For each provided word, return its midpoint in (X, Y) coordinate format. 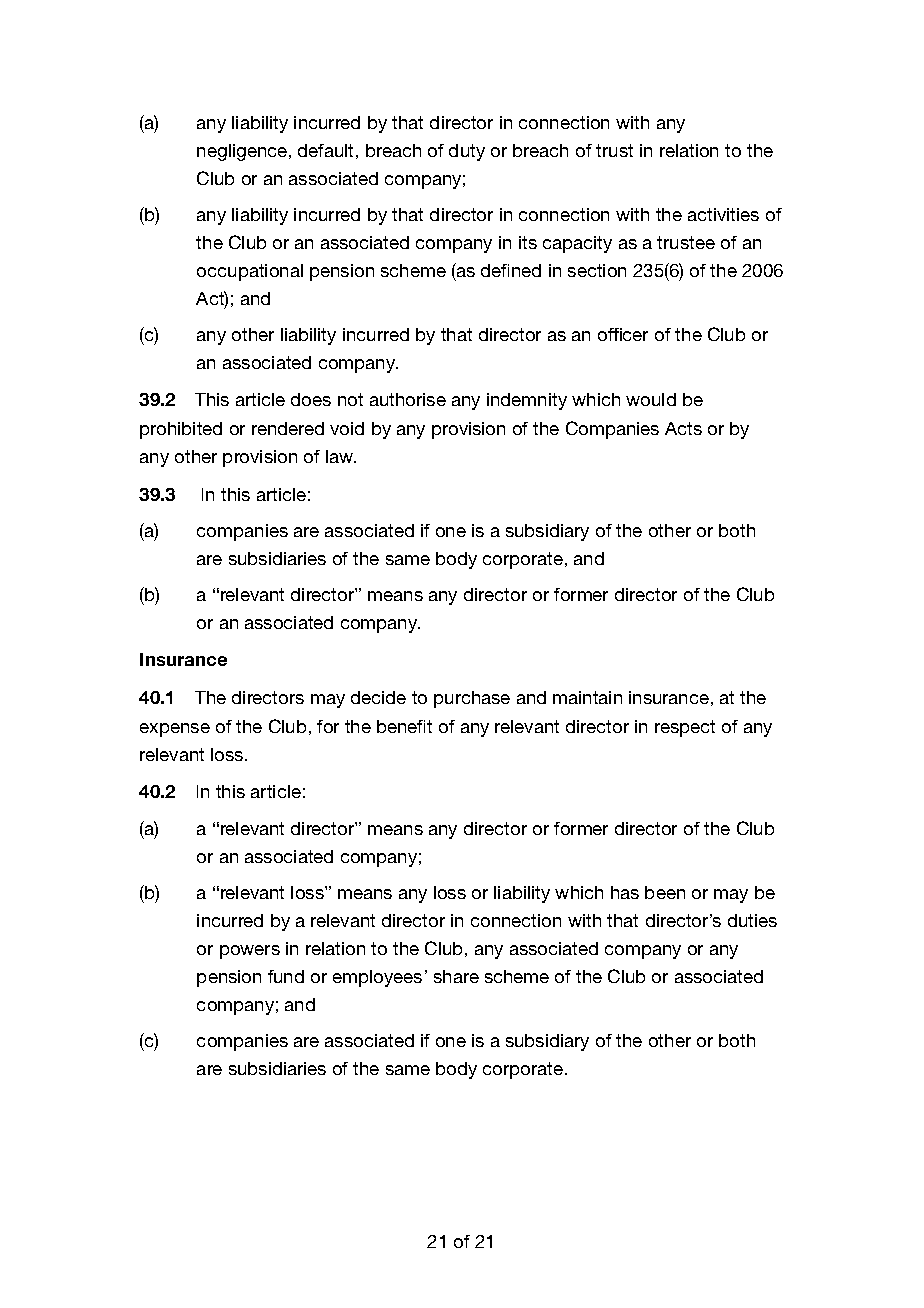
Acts (683, 428)
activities (723, 214)
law (341, 456)
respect (685, 728)
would (651, 399)
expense (175, 730)
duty (467, 152)
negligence (242, 152)
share (456, 976)
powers (250, 952)
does (311, 399)
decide (378, 697)
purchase (472, 699)
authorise (408, 399)
